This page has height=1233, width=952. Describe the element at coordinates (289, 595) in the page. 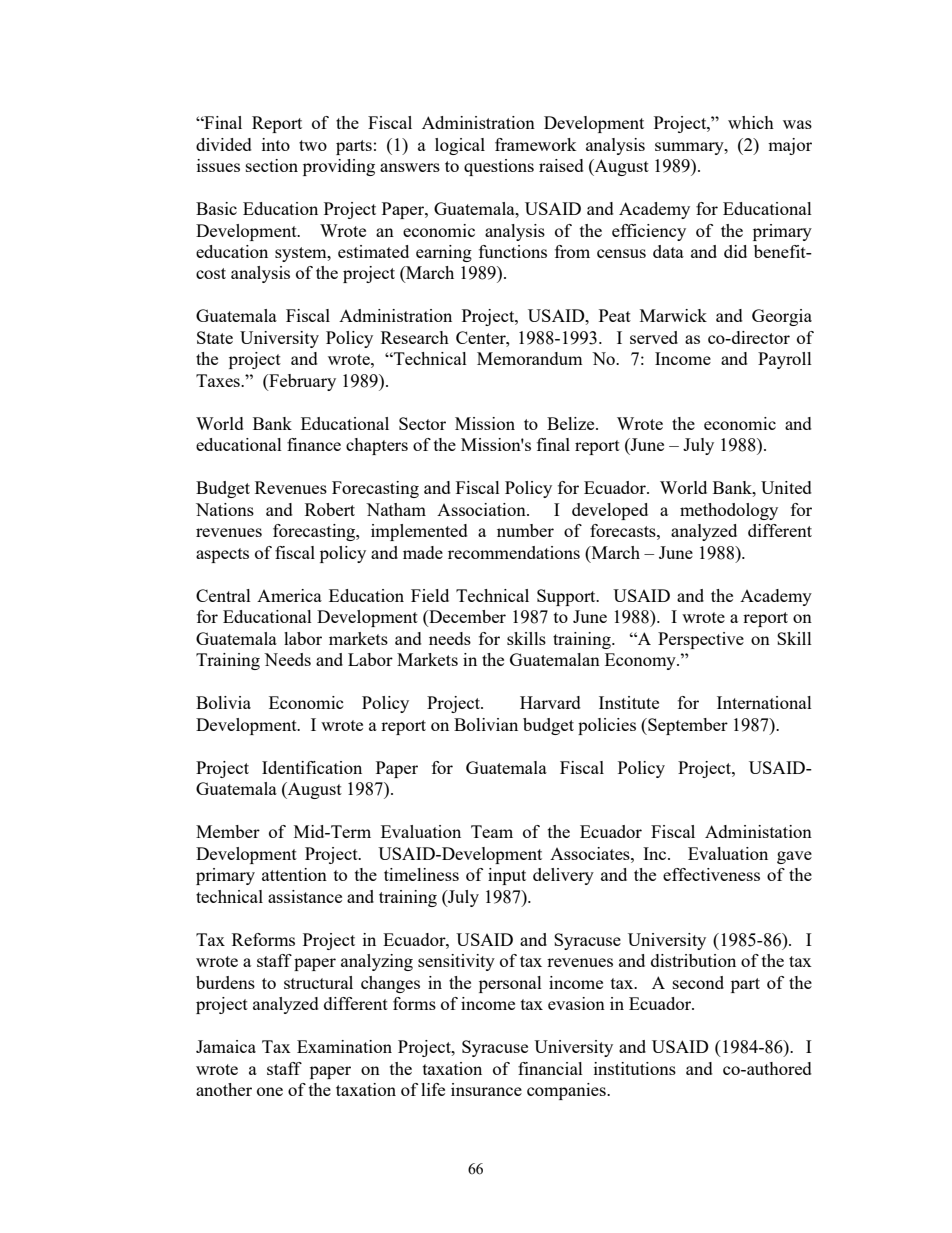

I see `America` at that location.
